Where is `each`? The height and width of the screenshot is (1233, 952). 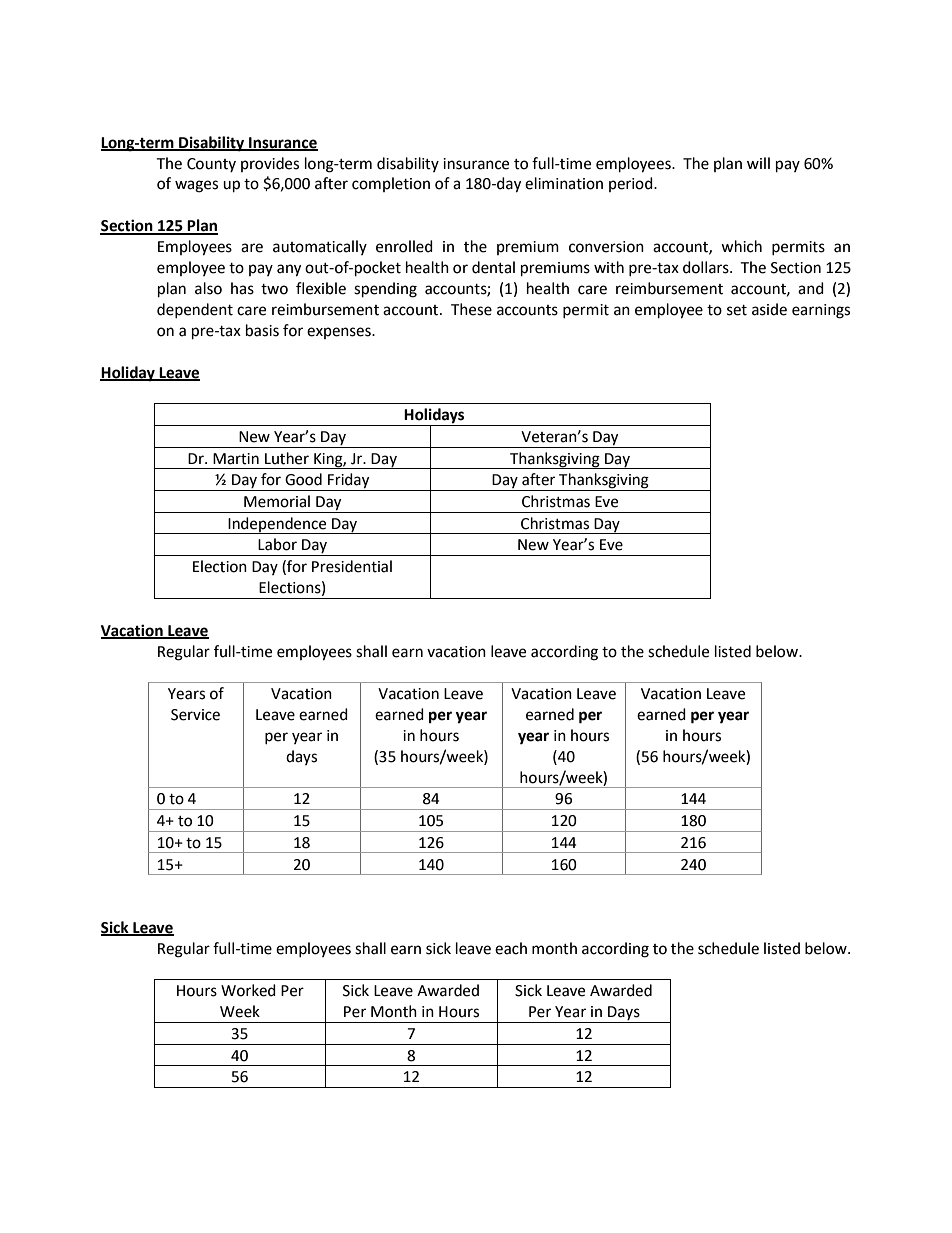
each is located at coordinates (511, 948).
